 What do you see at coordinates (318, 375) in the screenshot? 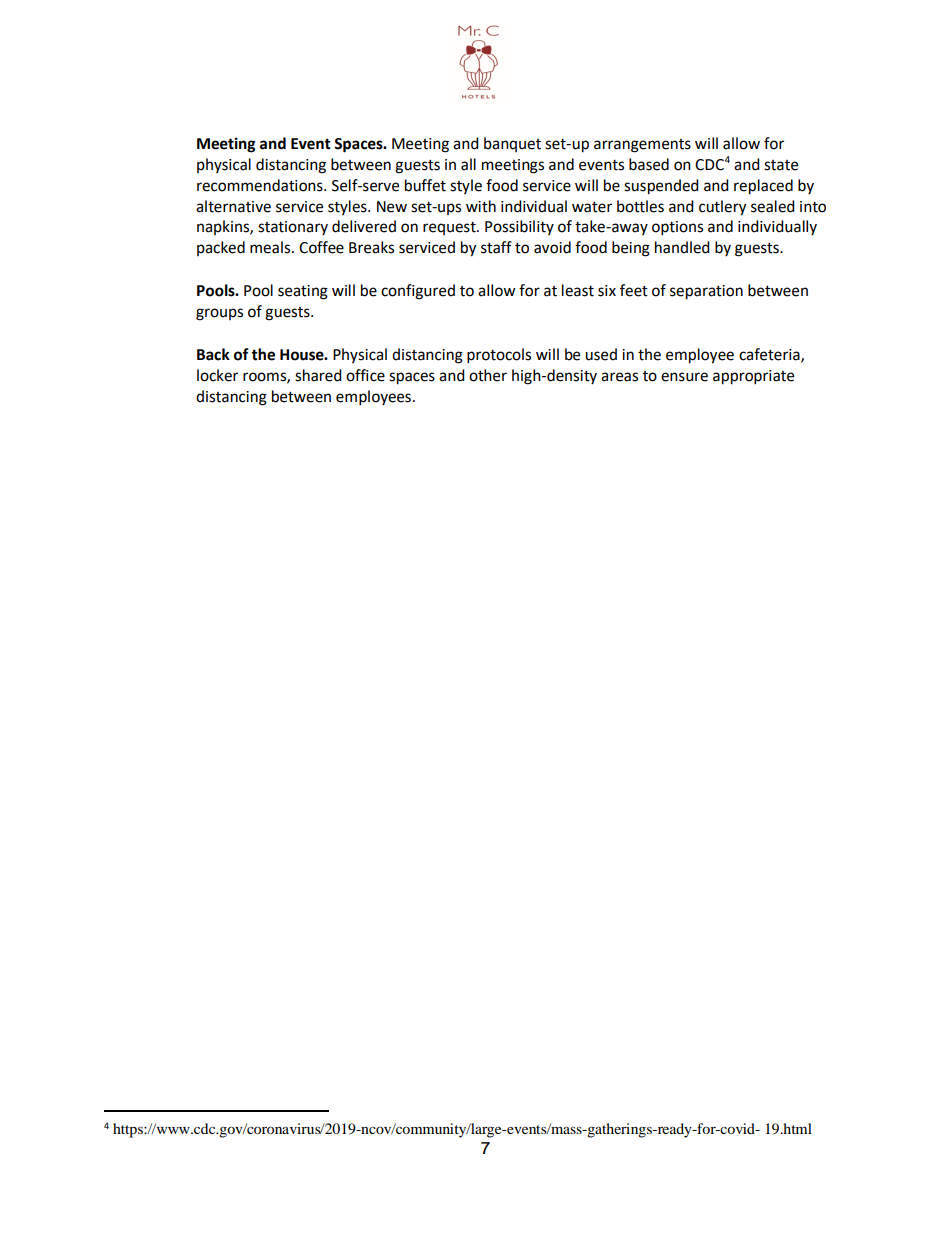
I see `shared` at bounding box center [318, 375].
